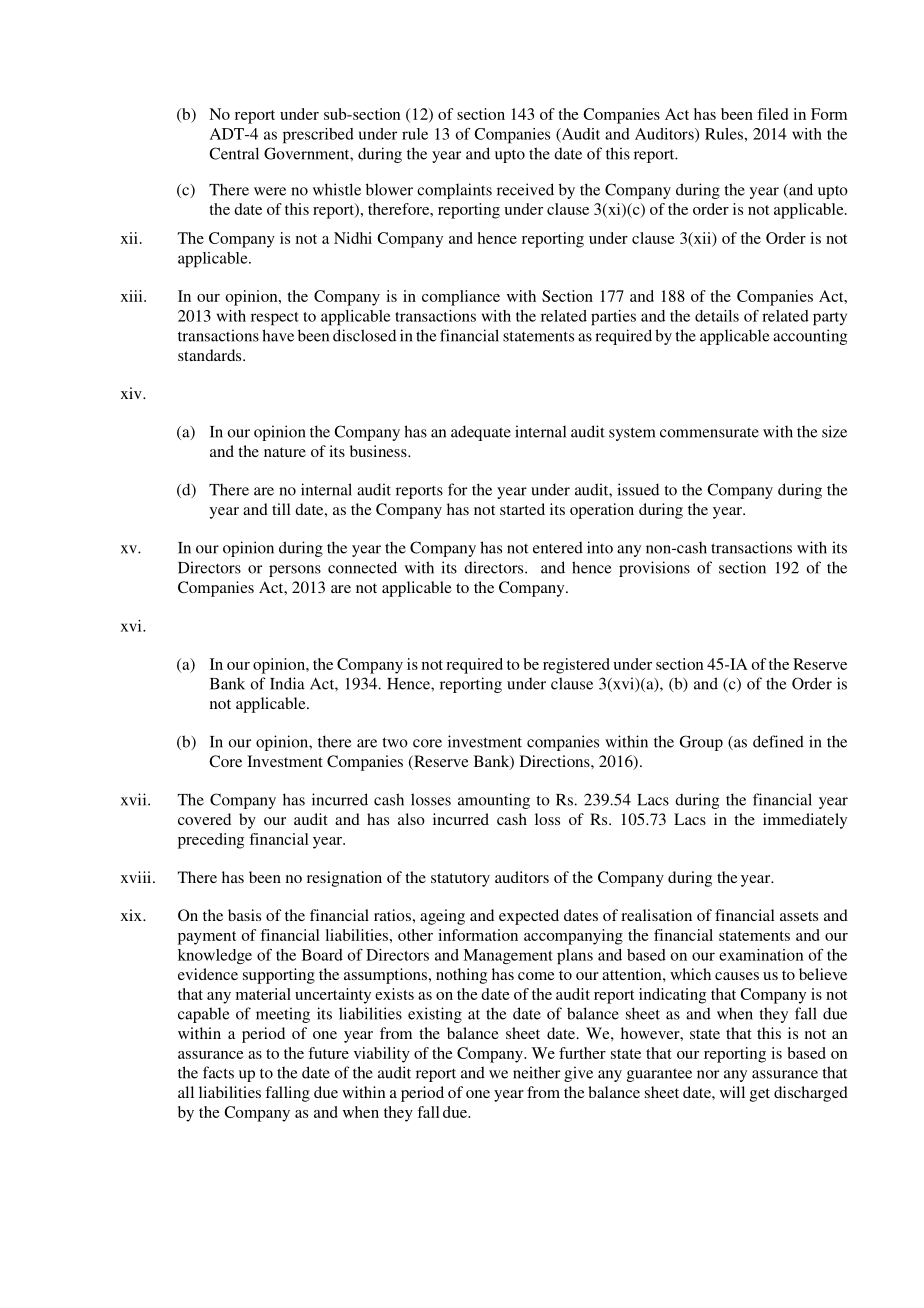  I want to click on immediately, so click(805, 821).
